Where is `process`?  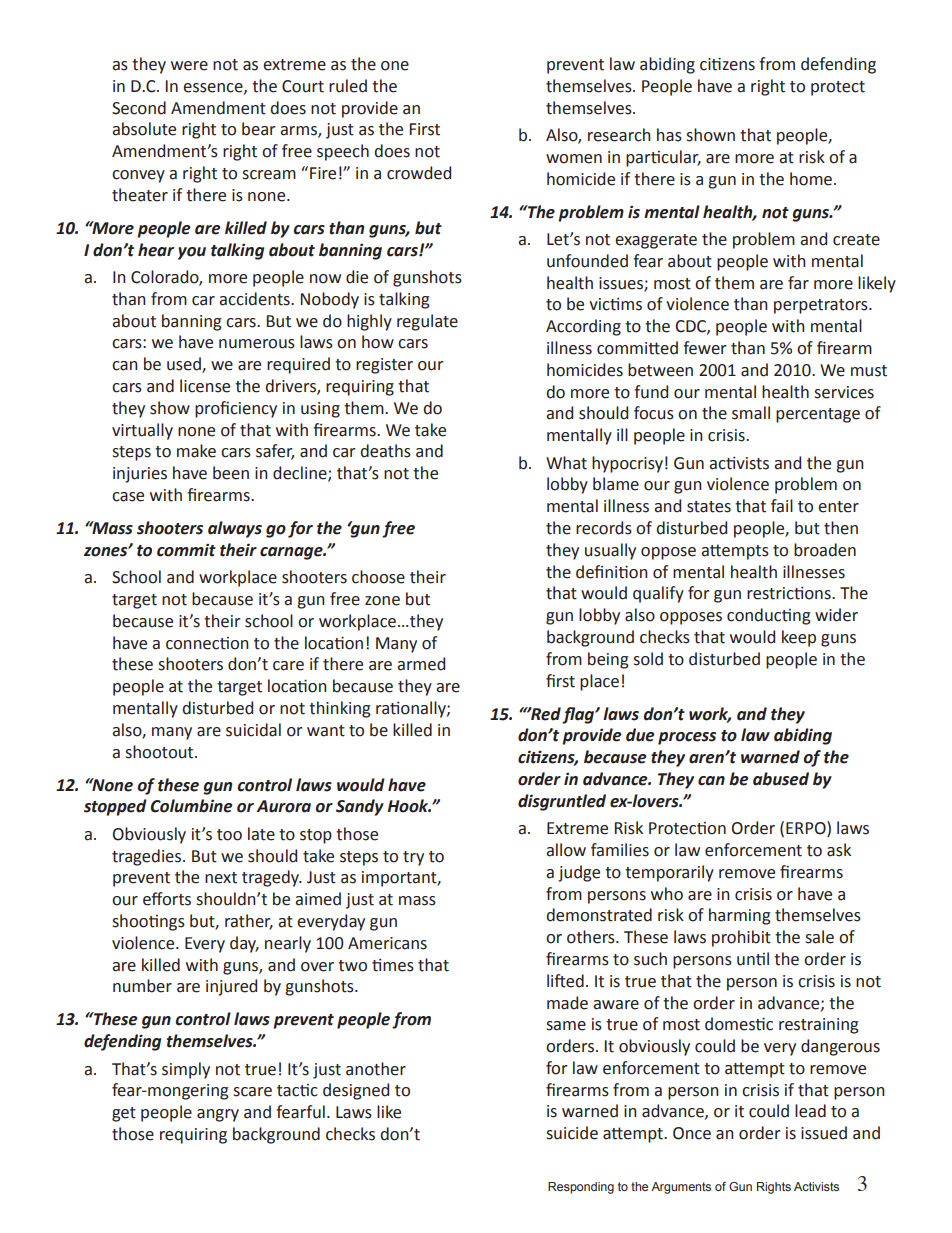
process is located at coordinates (687, 738).
